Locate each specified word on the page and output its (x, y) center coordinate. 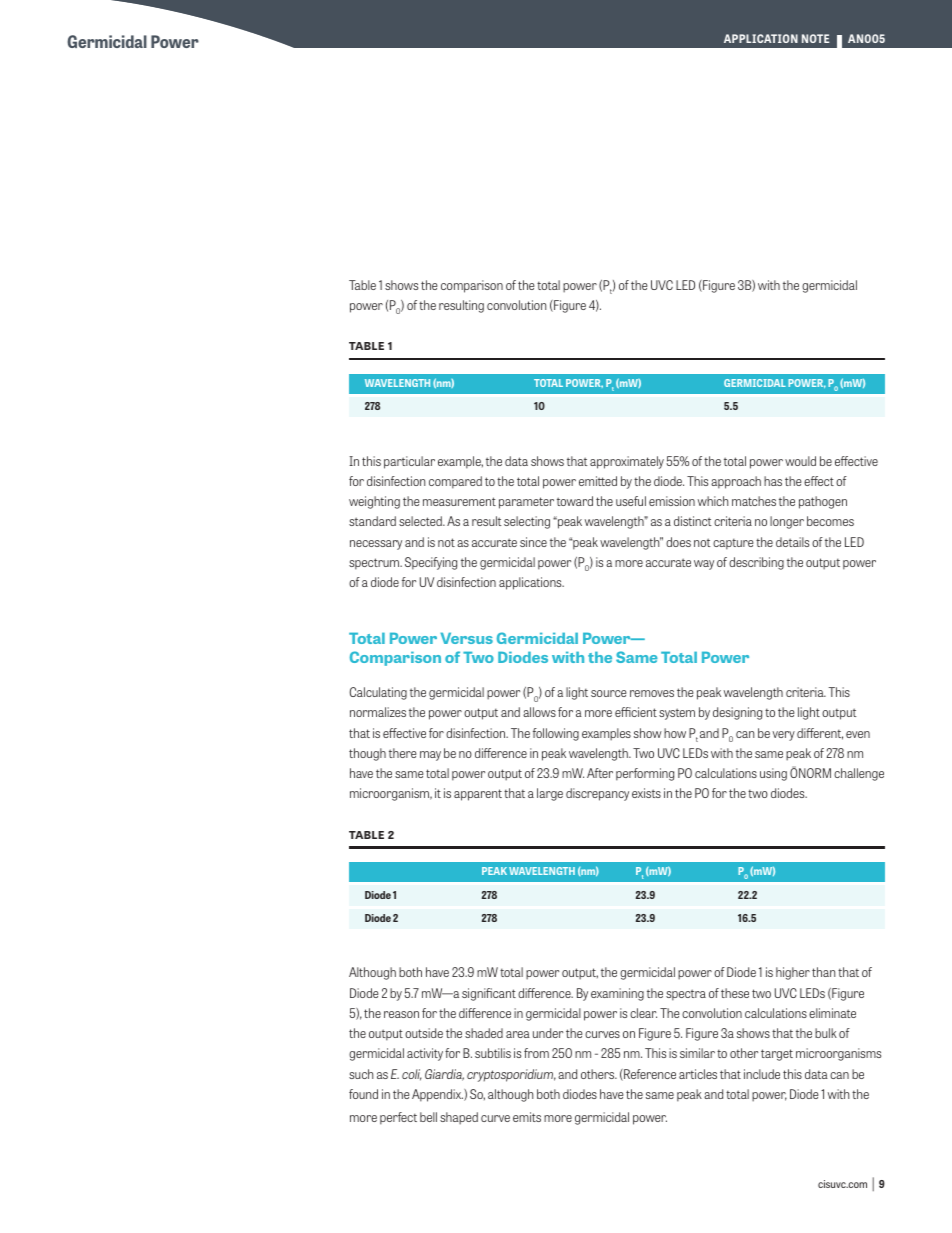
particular (409, 462)
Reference (649, 1075)
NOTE (815, 38)
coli (412, 1075)
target (777, 1055)
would (800, 461)
